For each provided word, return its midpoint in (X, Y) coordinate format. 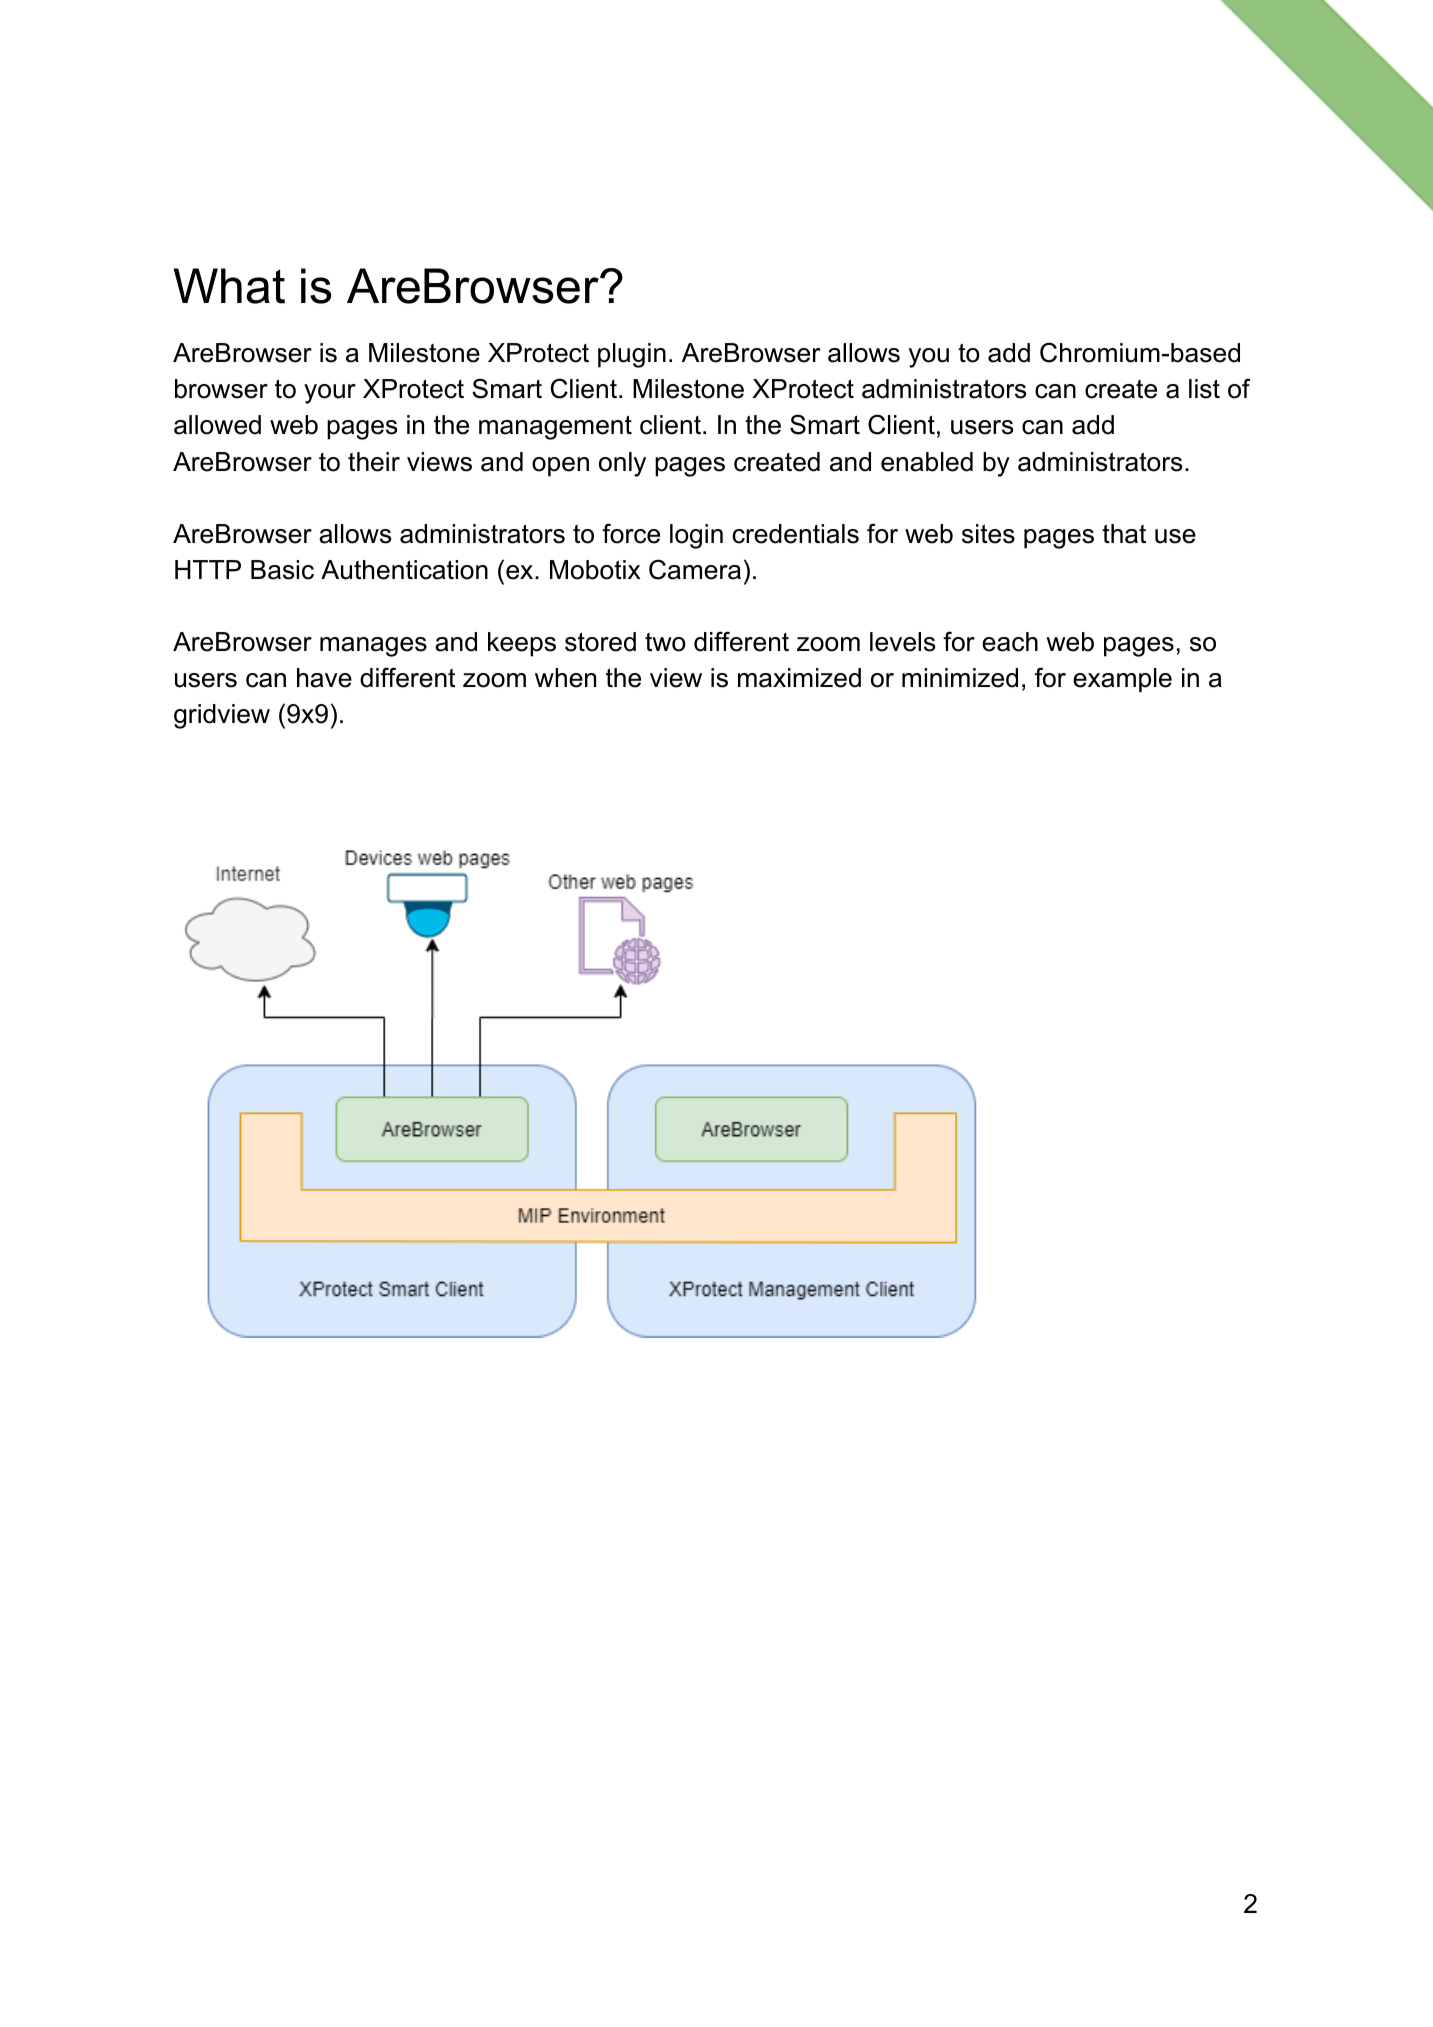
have (324, 678)
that (1124, 534)
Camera (695, 569)
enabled (927, 462)
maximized (799, 678)
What (229, 286)
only (622, 464)
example (1122, 680)
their (374, 462)
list (1204, 389)
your (330, 394)
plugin (632, 355)
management (555, 427)
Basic (282, 570)
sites (988, 534)
